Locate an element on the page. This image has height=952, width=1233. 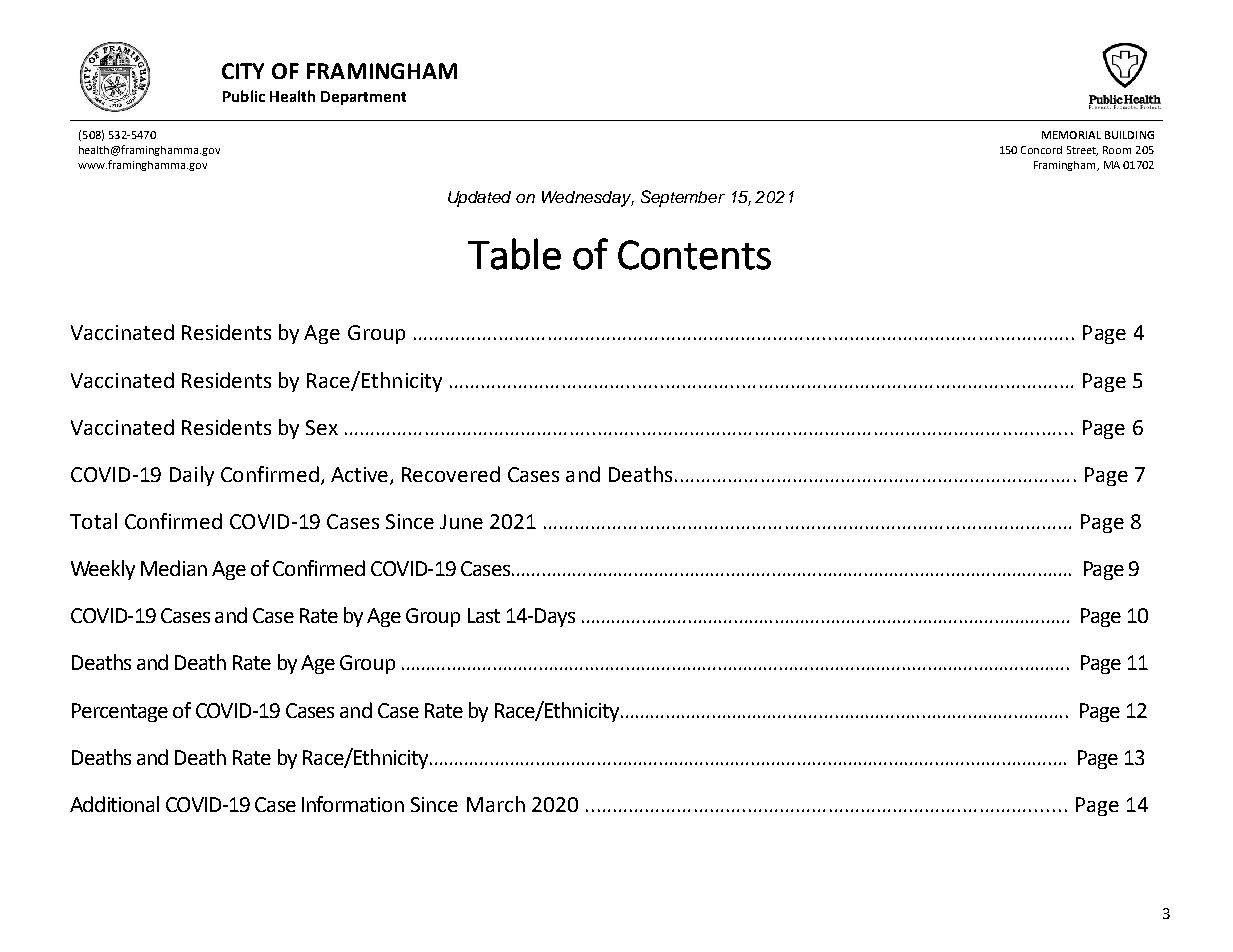
Public is located at coordinates (244, 96).
